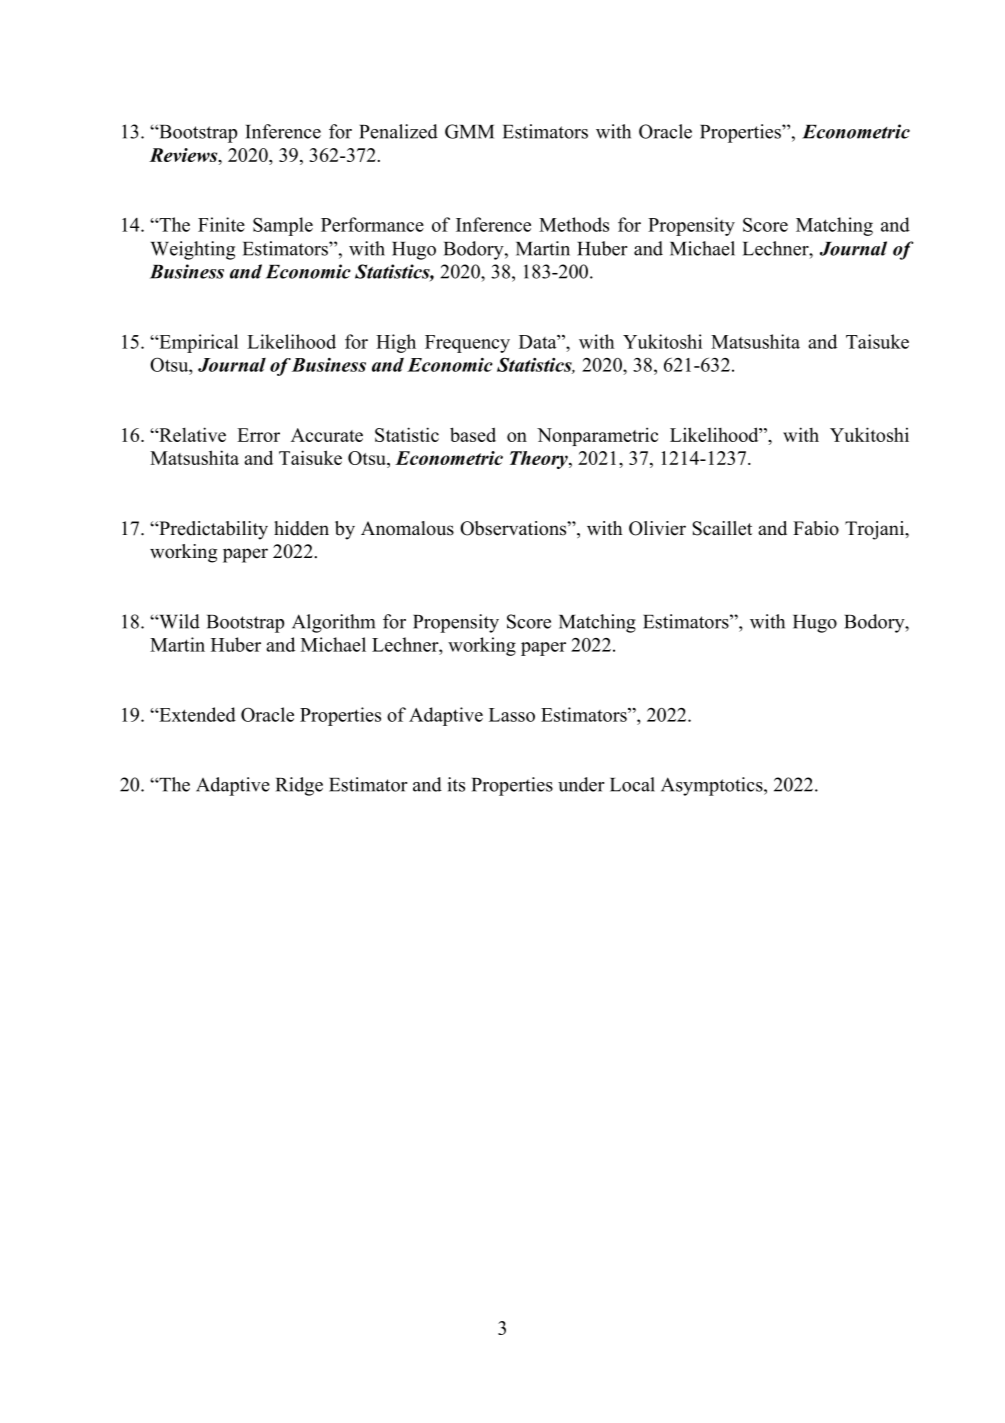 Image resolution: width=1005 pixels, height=1423 pixels. What do you see at coordinates (299, 786) in the screenshot?
I see `Ridge` at bounding box center [299, 786].
